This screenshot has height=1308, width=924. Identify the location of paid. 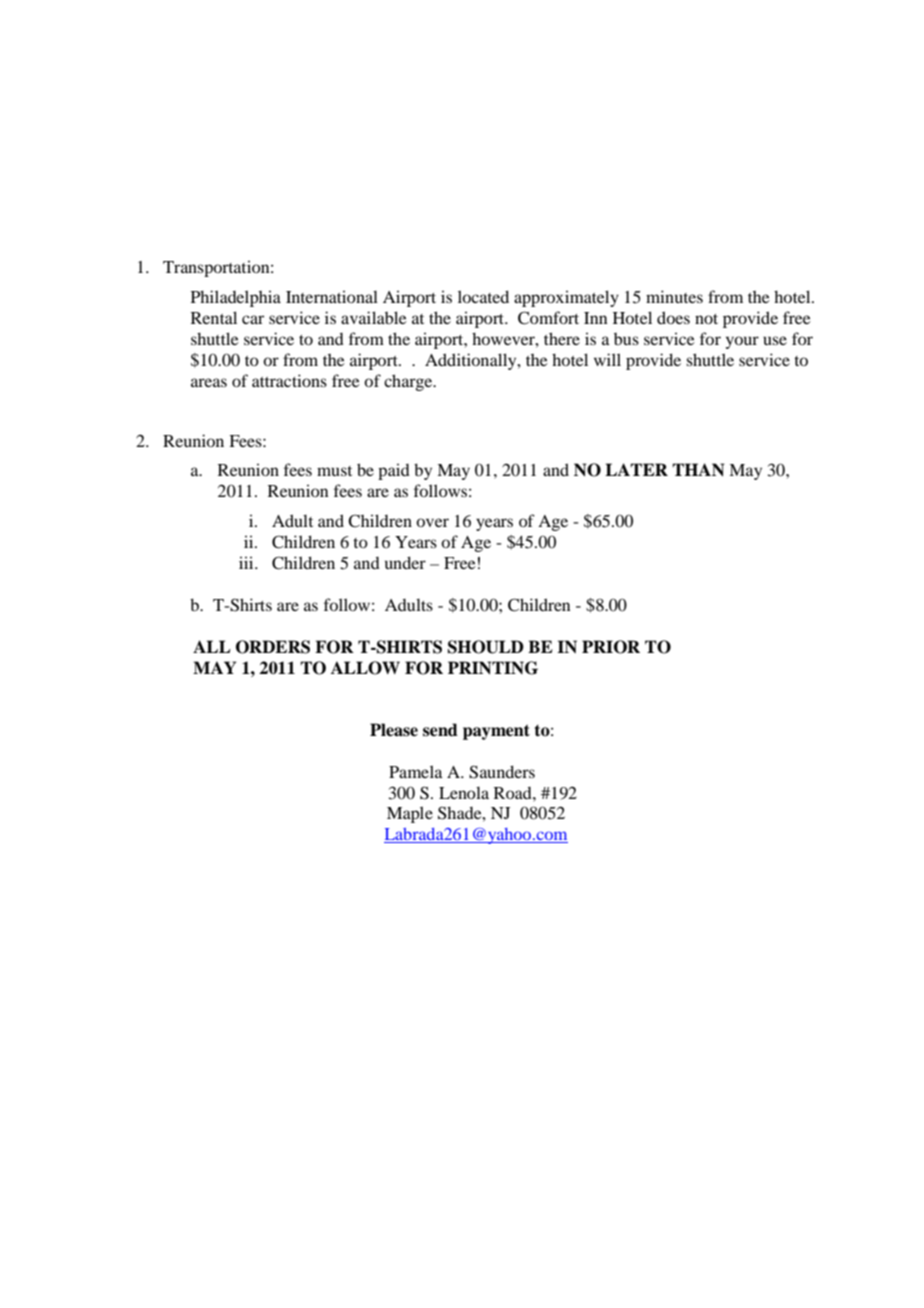
(394, 471).
